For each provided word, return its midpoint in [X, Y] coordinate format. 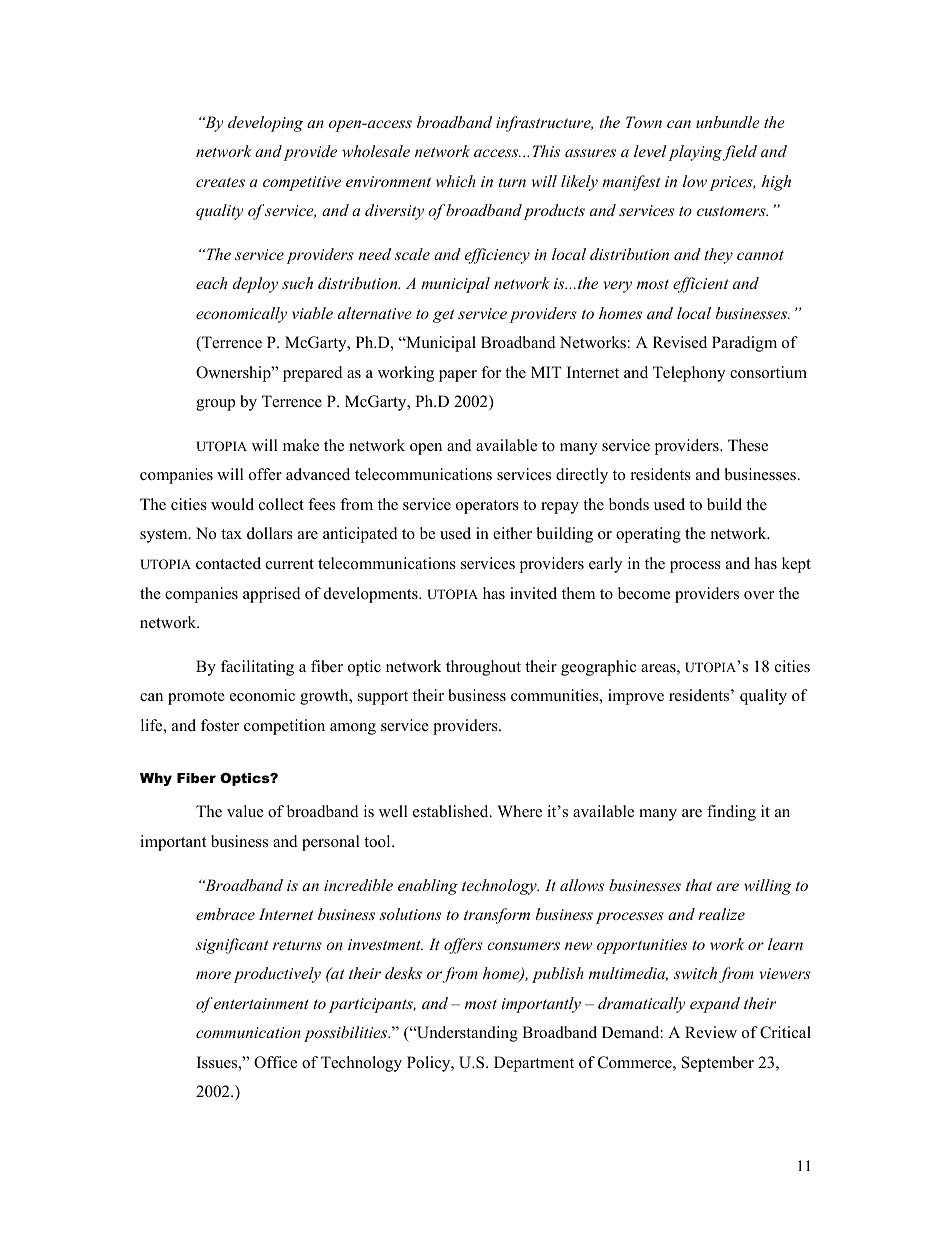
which [456, 181]
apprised [272, 595]
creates [220, 182]
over [759, 595]
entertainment [261, 1003]
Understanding [466, 1034]
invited [533, 593]
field [740, 153]
